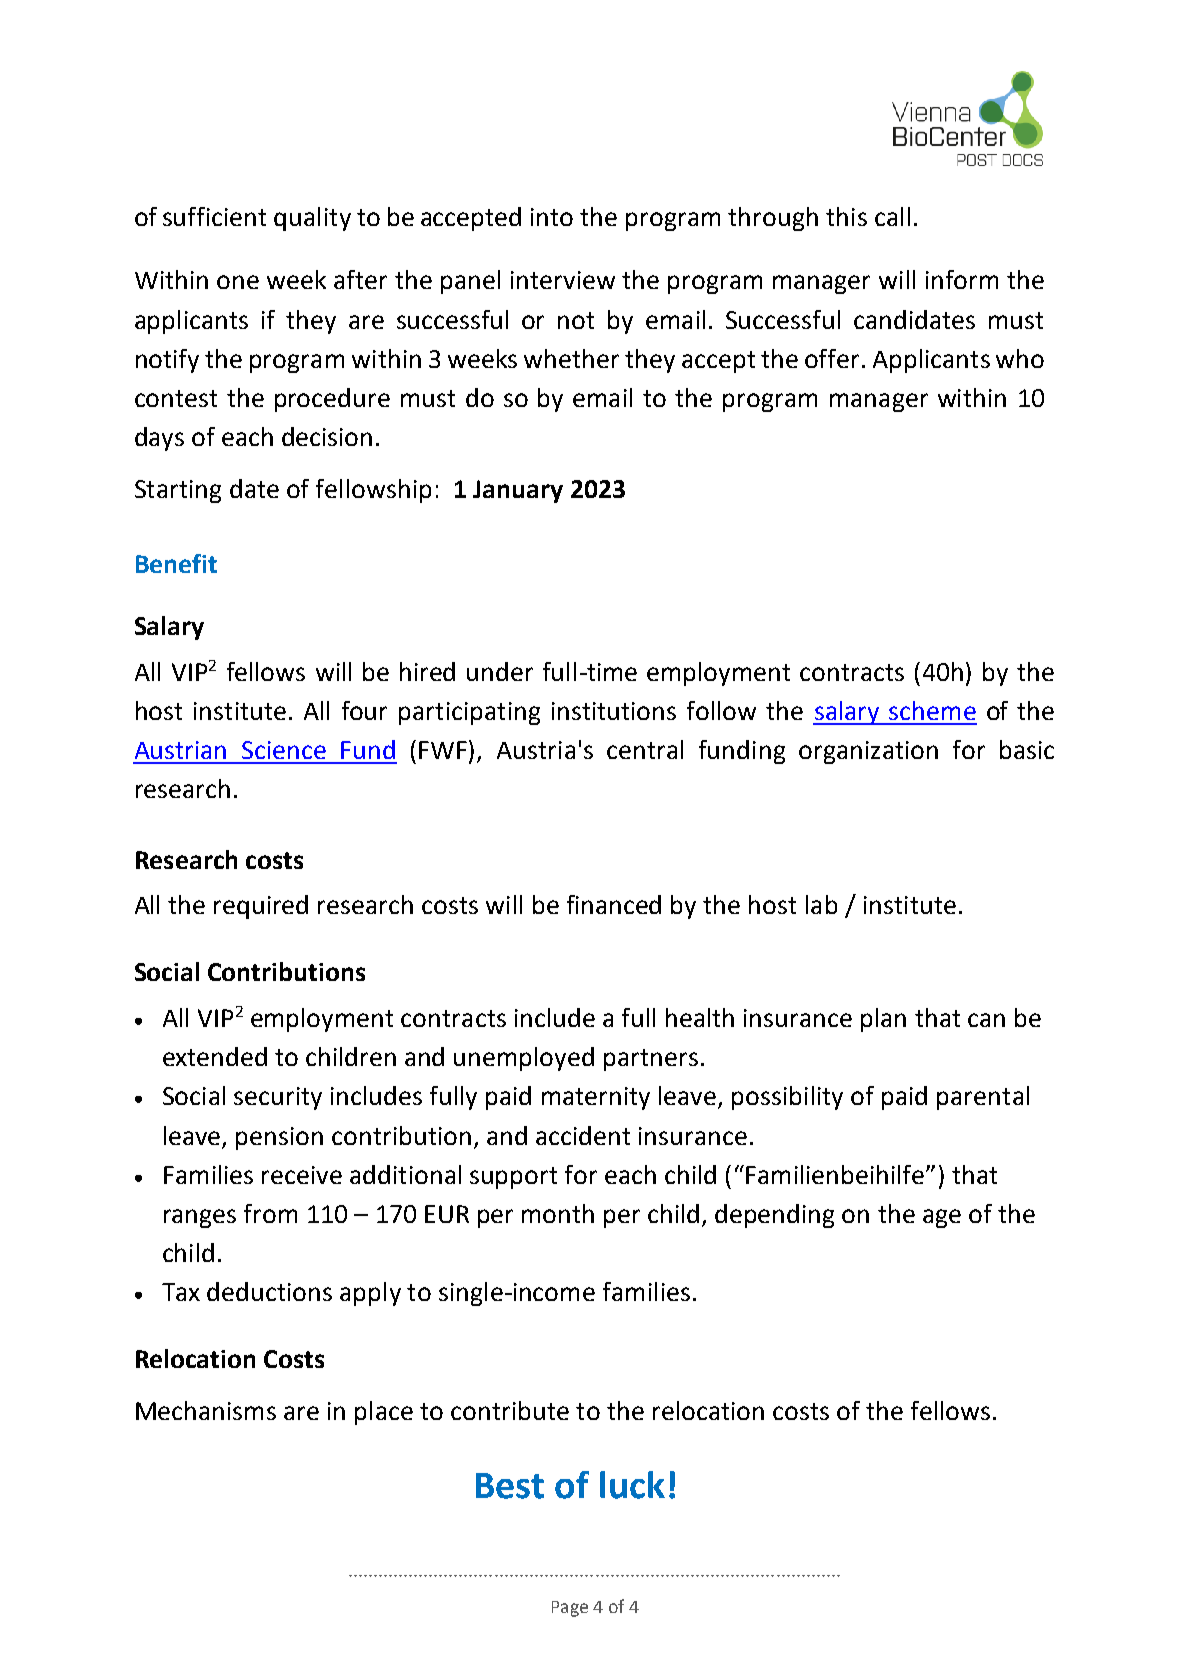  Describe the element at coordinates (563, 280) in the document. I see `interview` at that location.
